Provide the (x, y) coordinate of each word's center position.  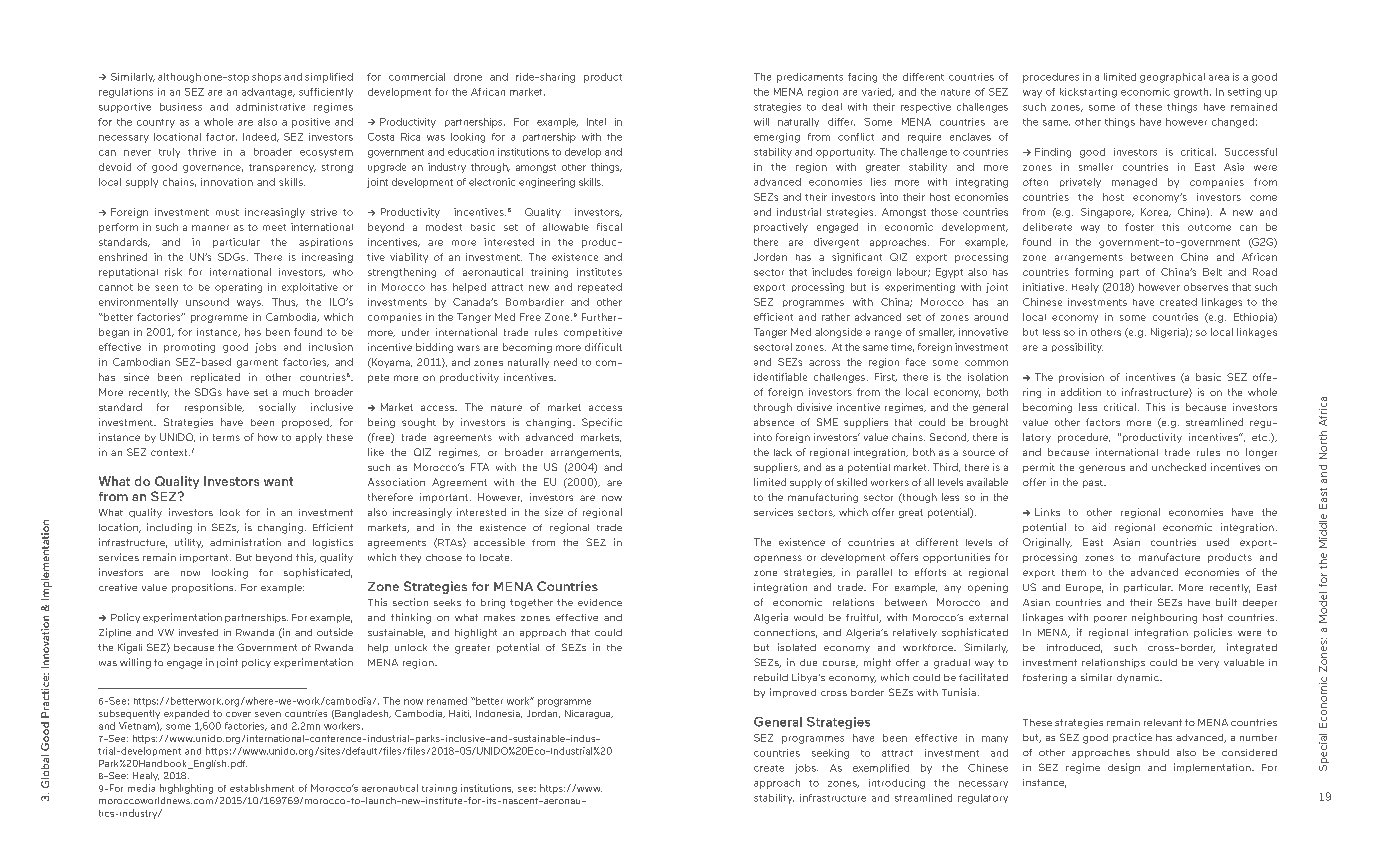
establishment (262, 788)
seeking (830, 754)
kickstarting (1088, 93)
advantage (268, 93)
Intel (596, 122)
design (1124, 768)
